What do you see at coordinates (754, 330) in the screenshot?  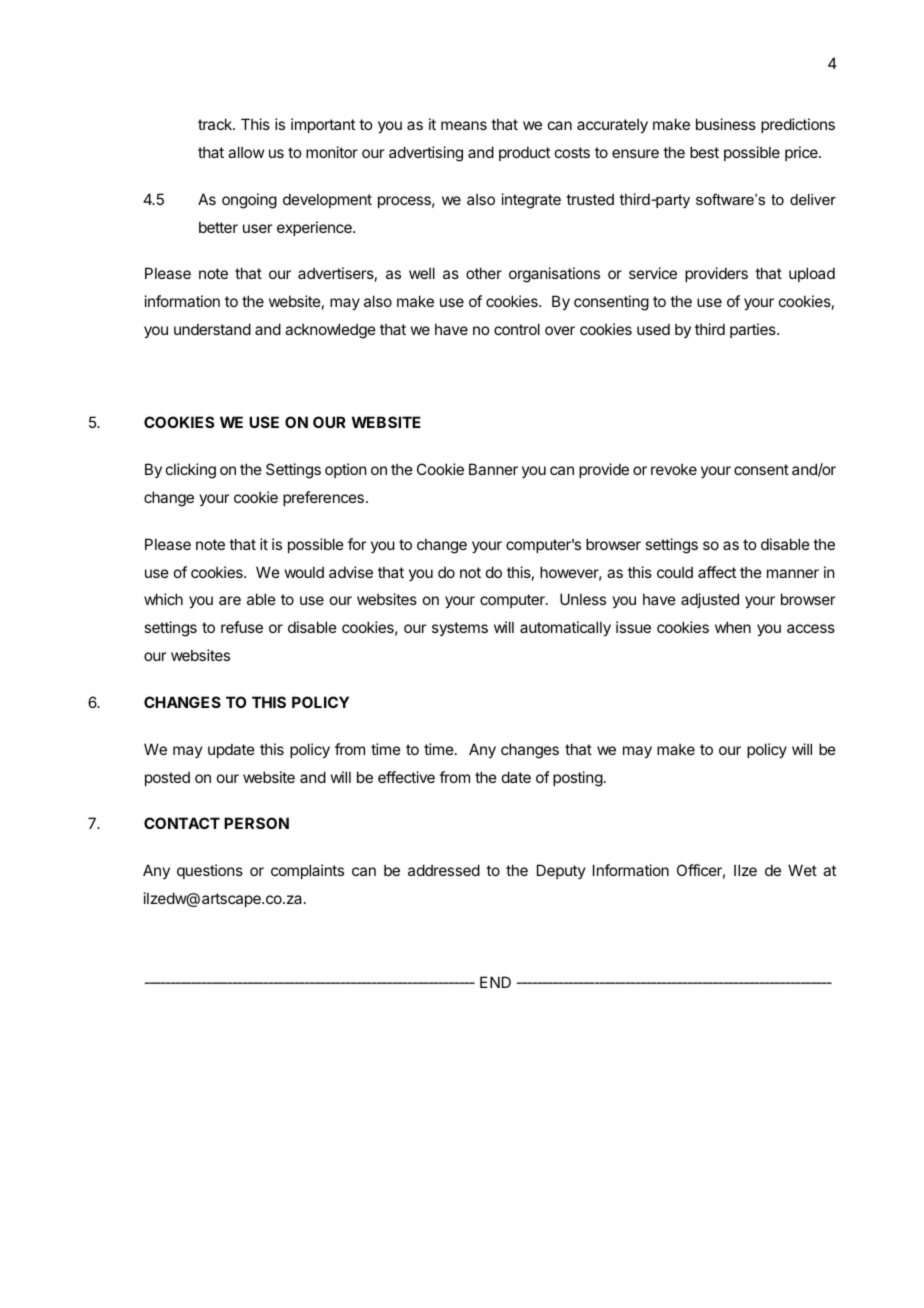 I see `parties` at bounding box center [754, 330].
